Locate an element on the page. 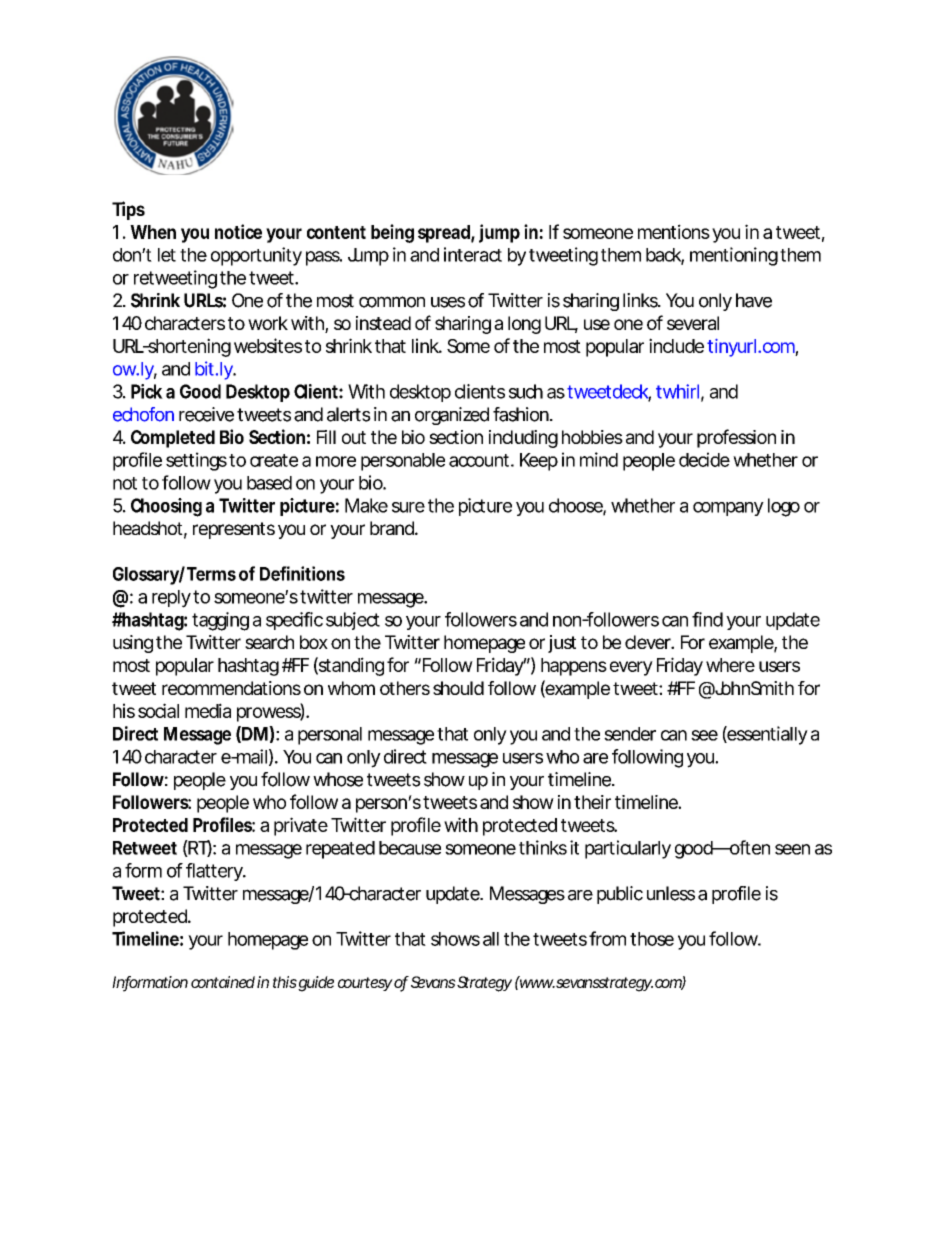  sender is located at coordinates (630, 734).
